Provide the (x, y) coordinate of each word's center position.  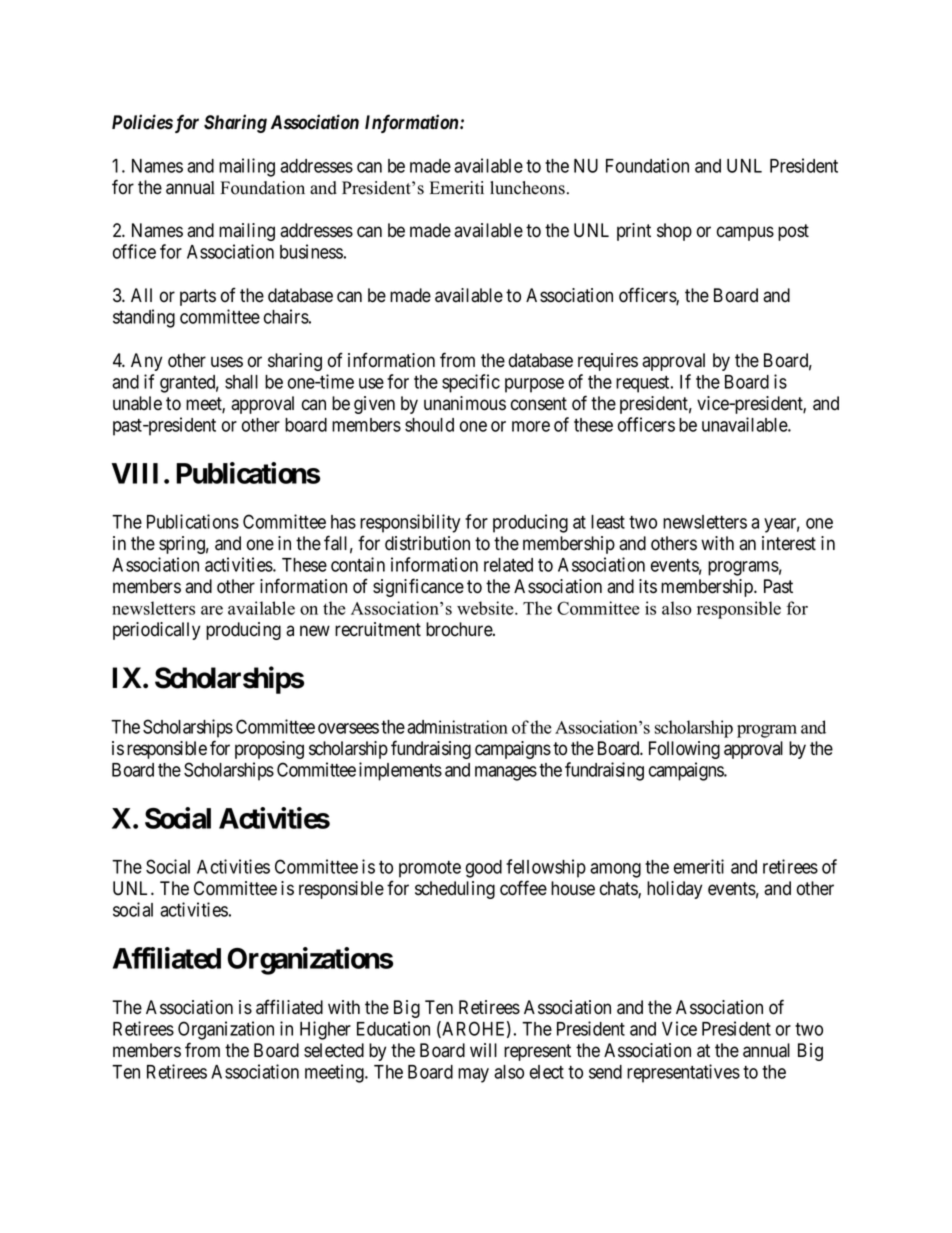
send (605, 1072)
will (483, 1050)
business (311, 251)
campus (745, 233)
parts (198, 297)
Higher (325, 1030)
